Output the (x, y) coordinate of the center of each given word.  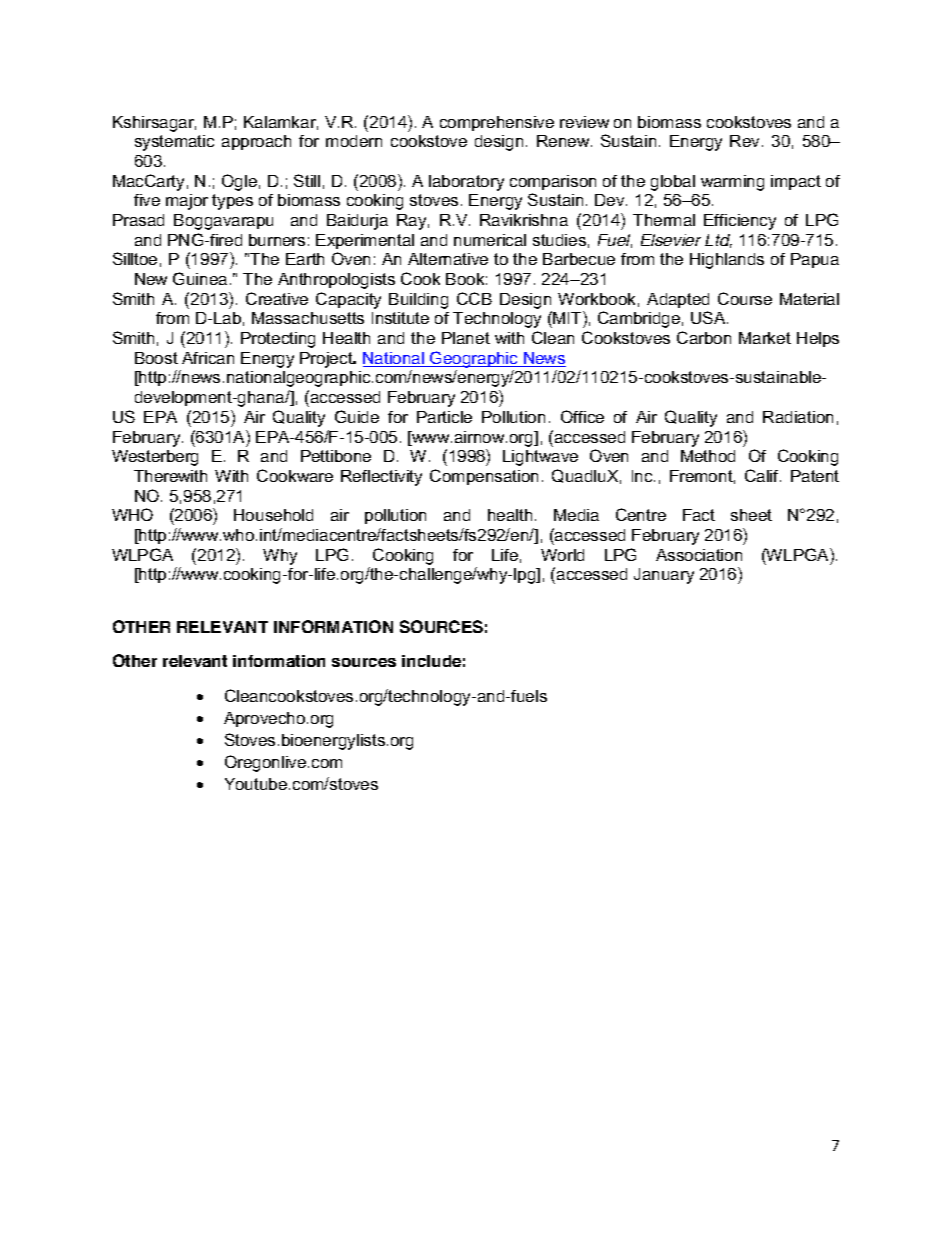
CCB (474, 298)
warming (732, 183)
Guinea (200, 278)
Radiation (798, 417)
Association (699, 555)
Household (273, 515)
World (562, 555)
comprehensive (497, 123)
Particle (444, 417)
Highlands (727, 261)
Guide (357, 416)
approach (256, 142)
